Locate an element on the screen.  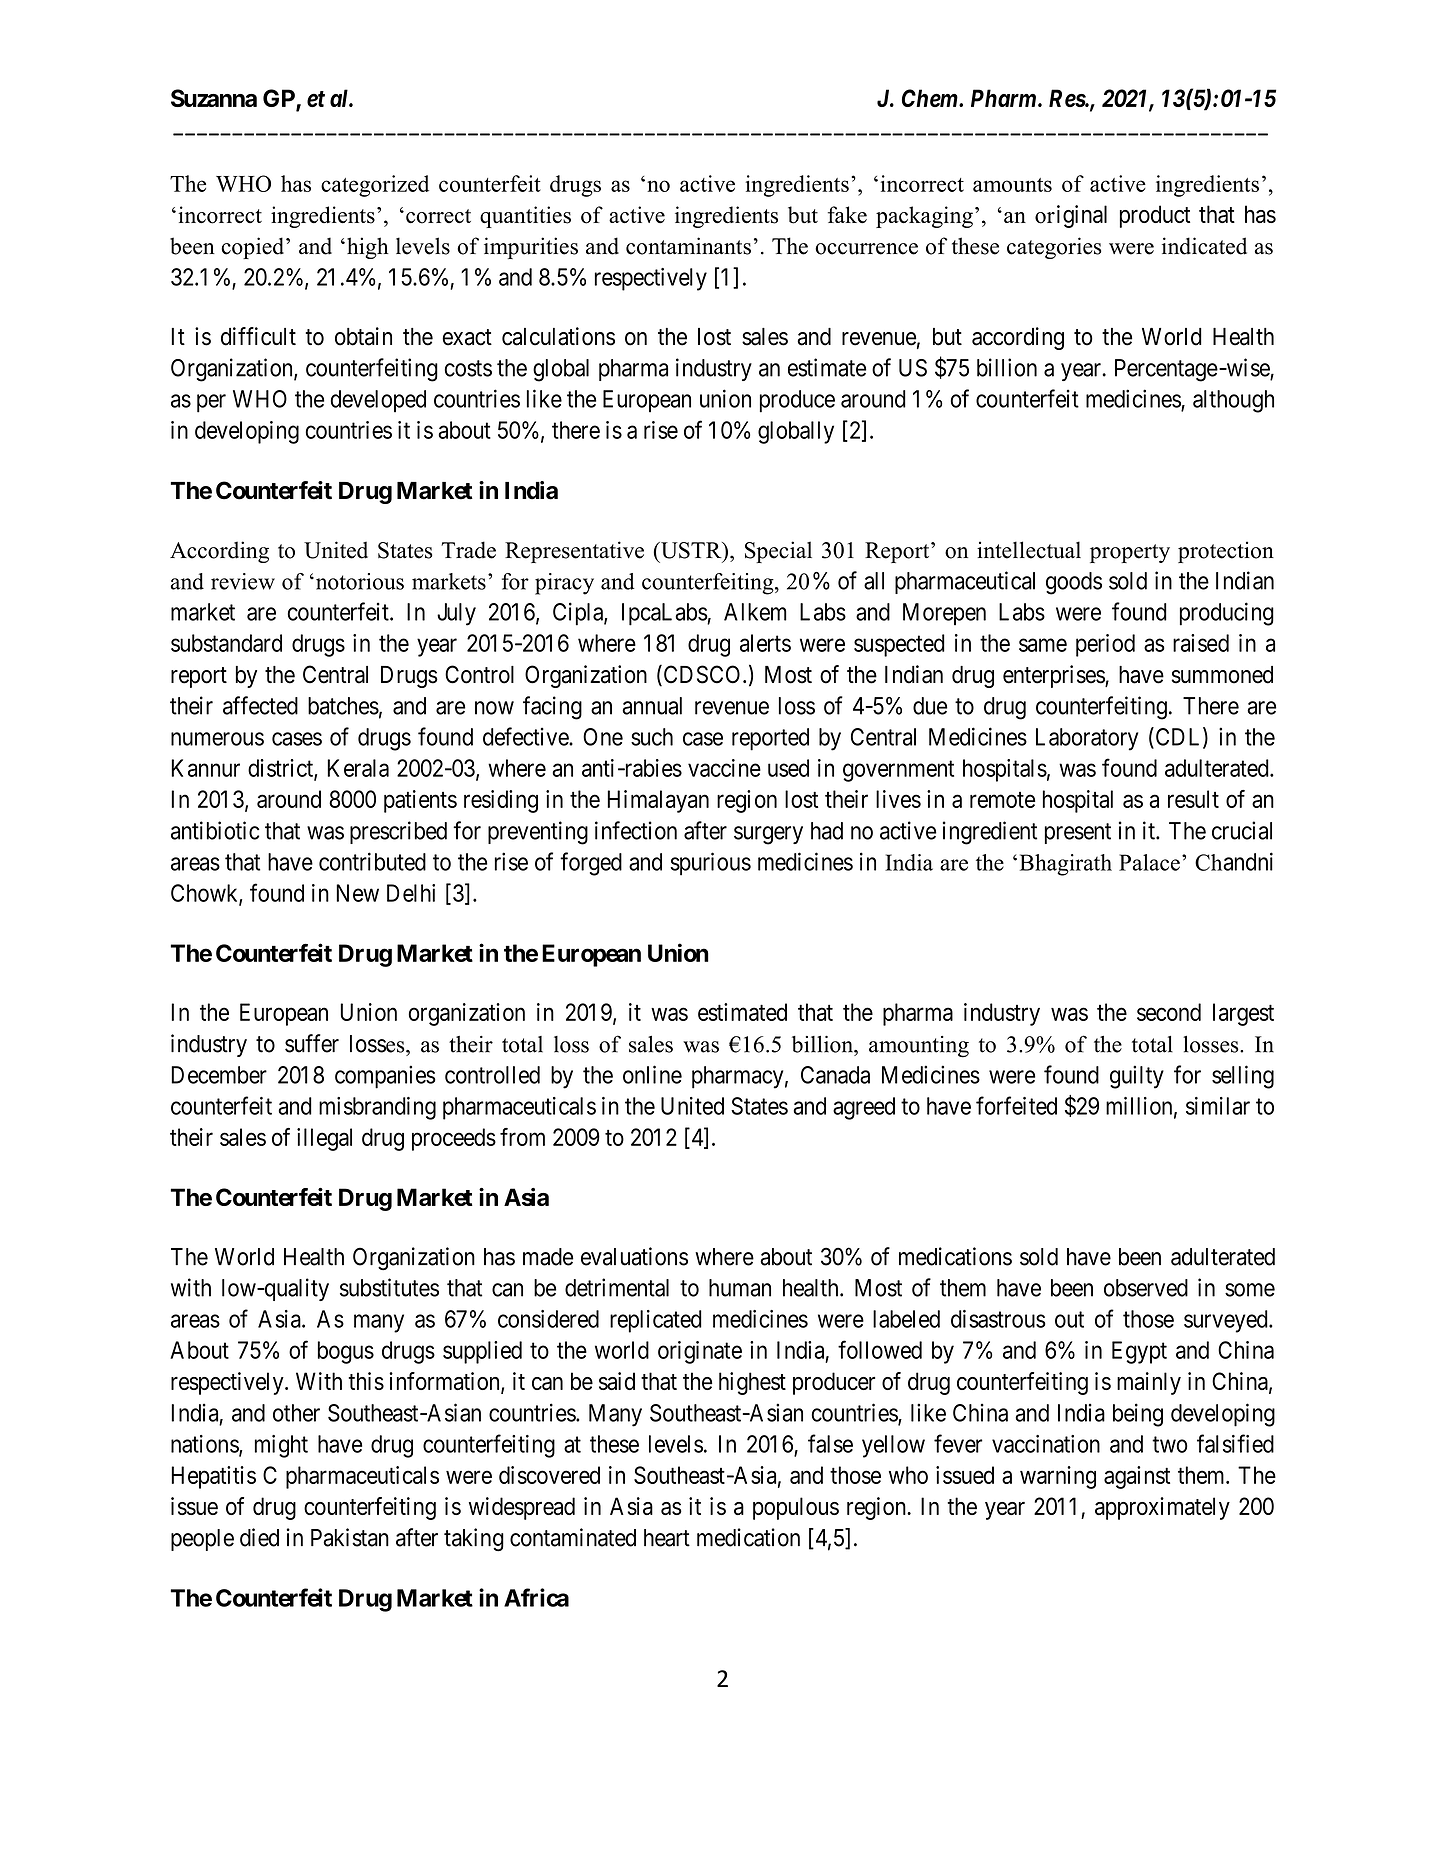
evaluations is located at coordinates (634, 1256).
